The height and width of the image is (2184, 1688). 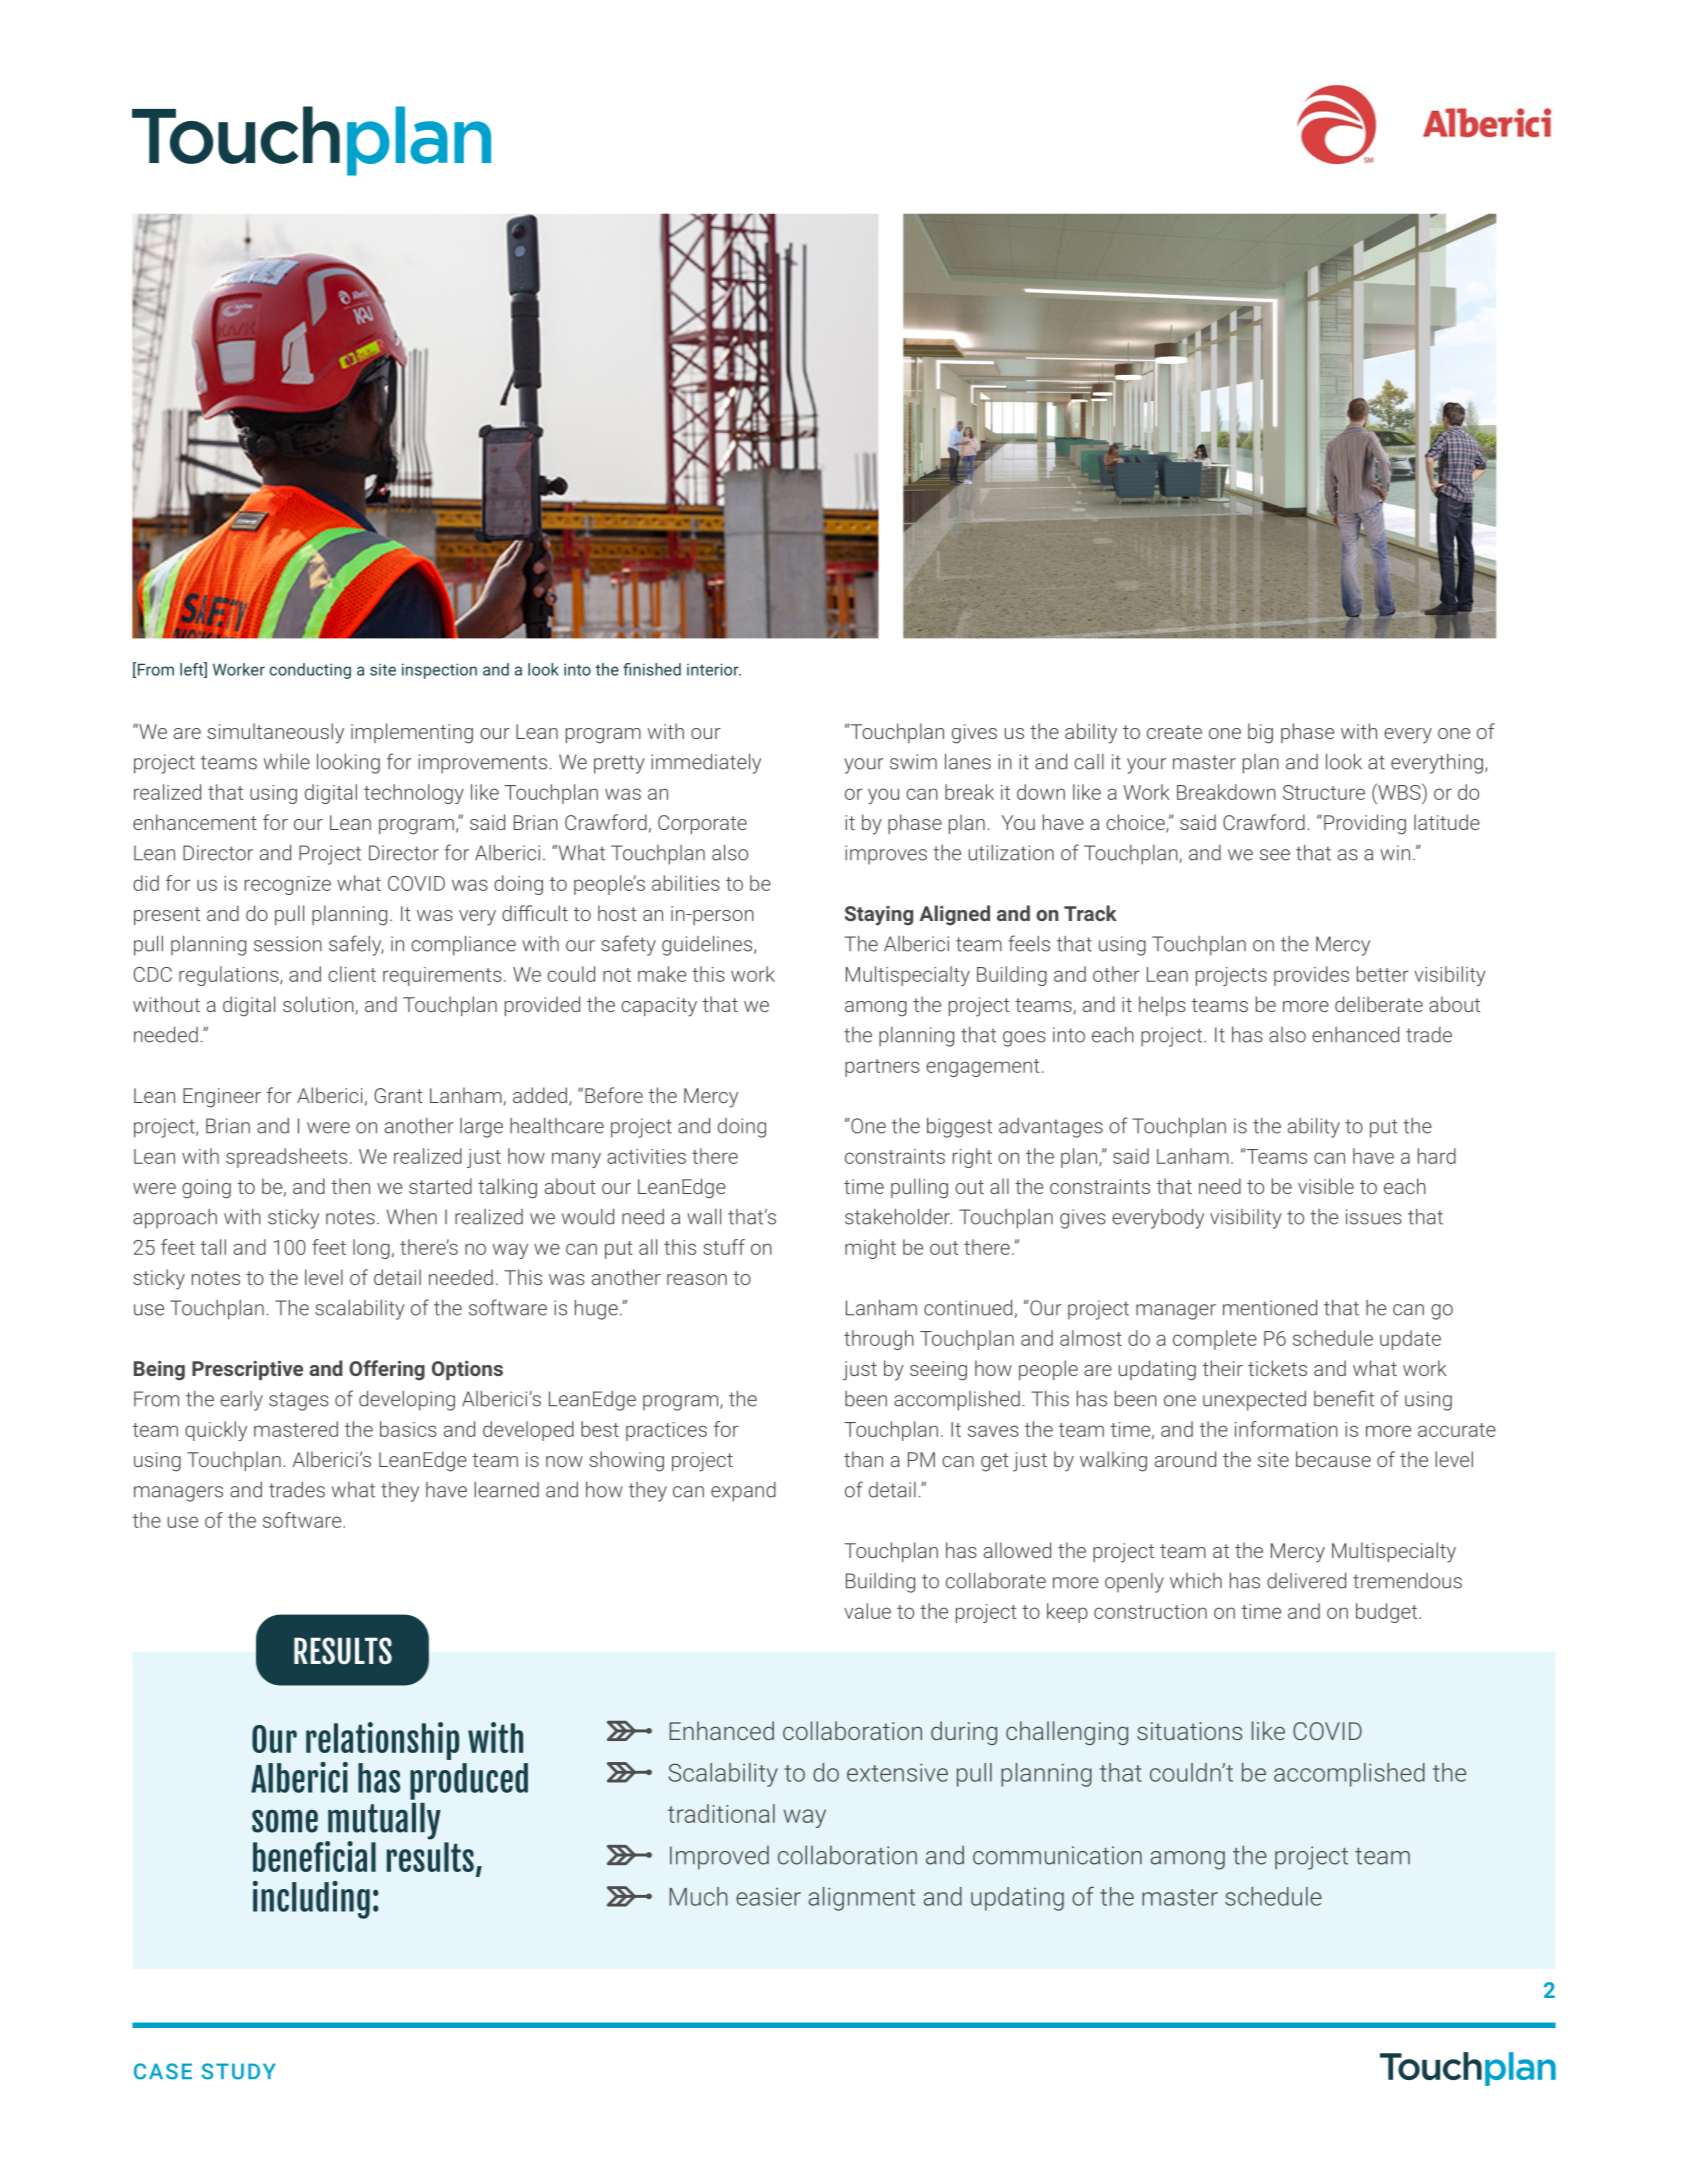 I want to click on value, so click(x=867, y=1611).
